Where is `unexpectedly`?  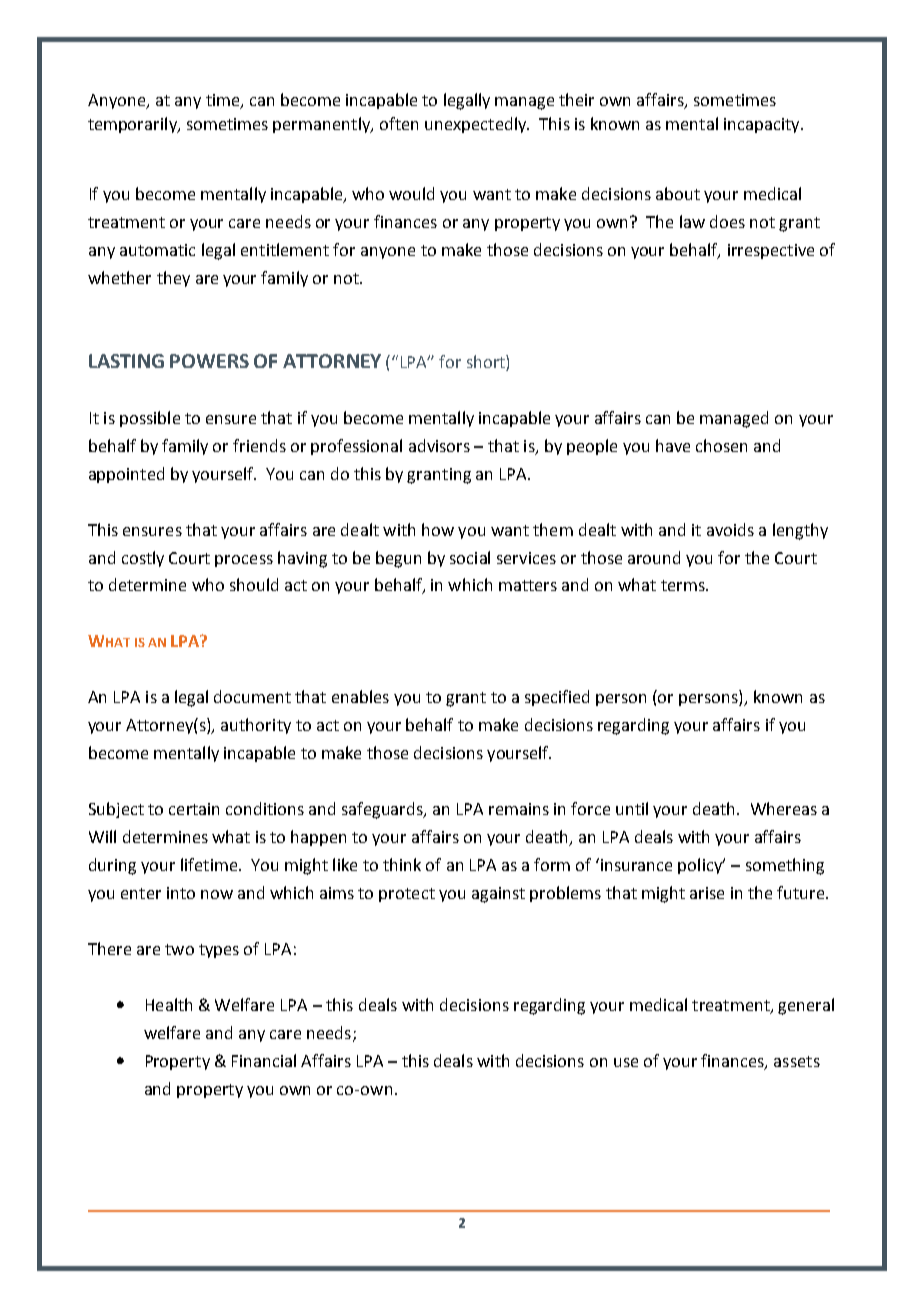 unexpectedly is located at coordinates (476, 125).
